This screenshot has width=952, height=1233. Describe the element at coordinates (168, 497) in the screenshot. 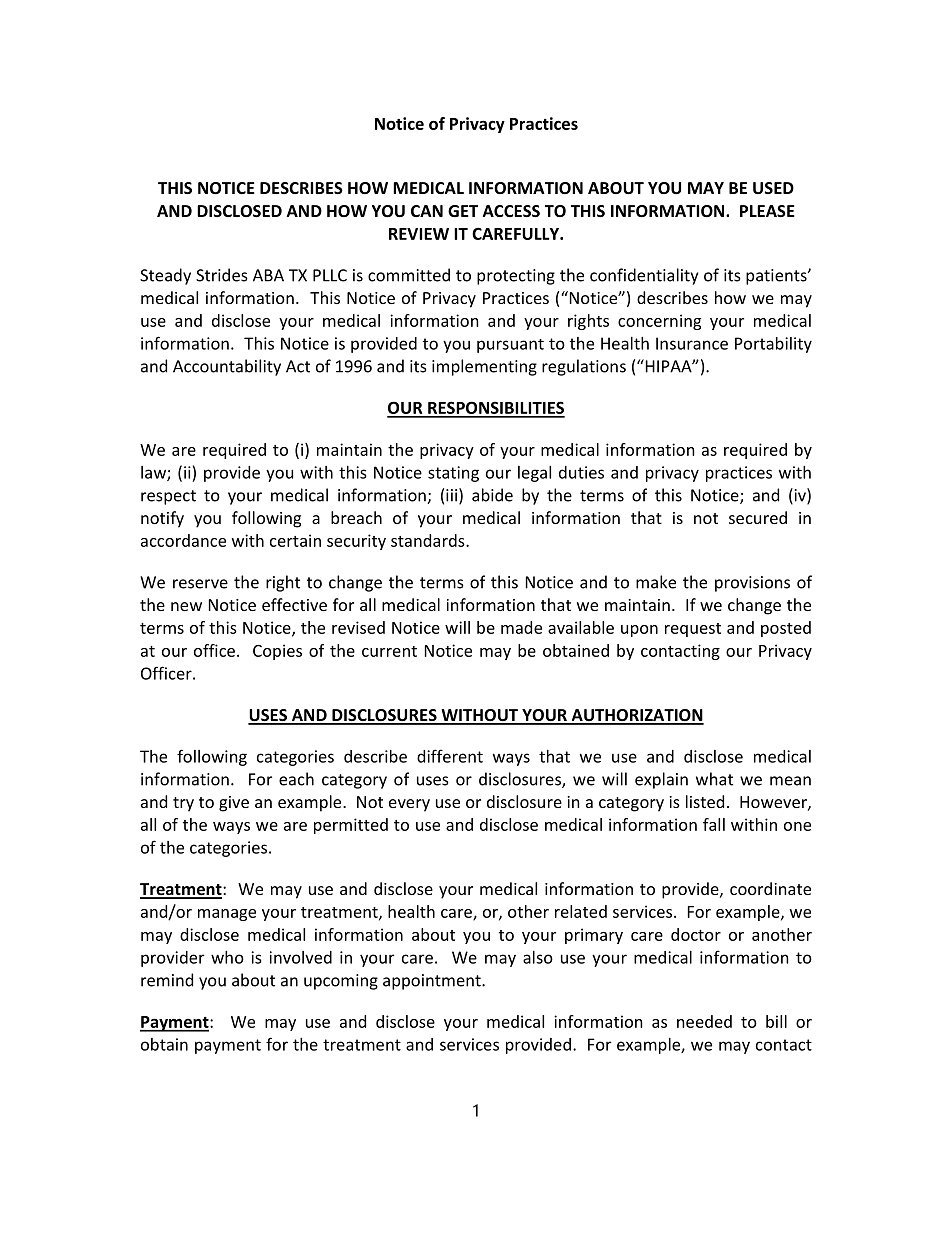

I see `respect` at that location.
